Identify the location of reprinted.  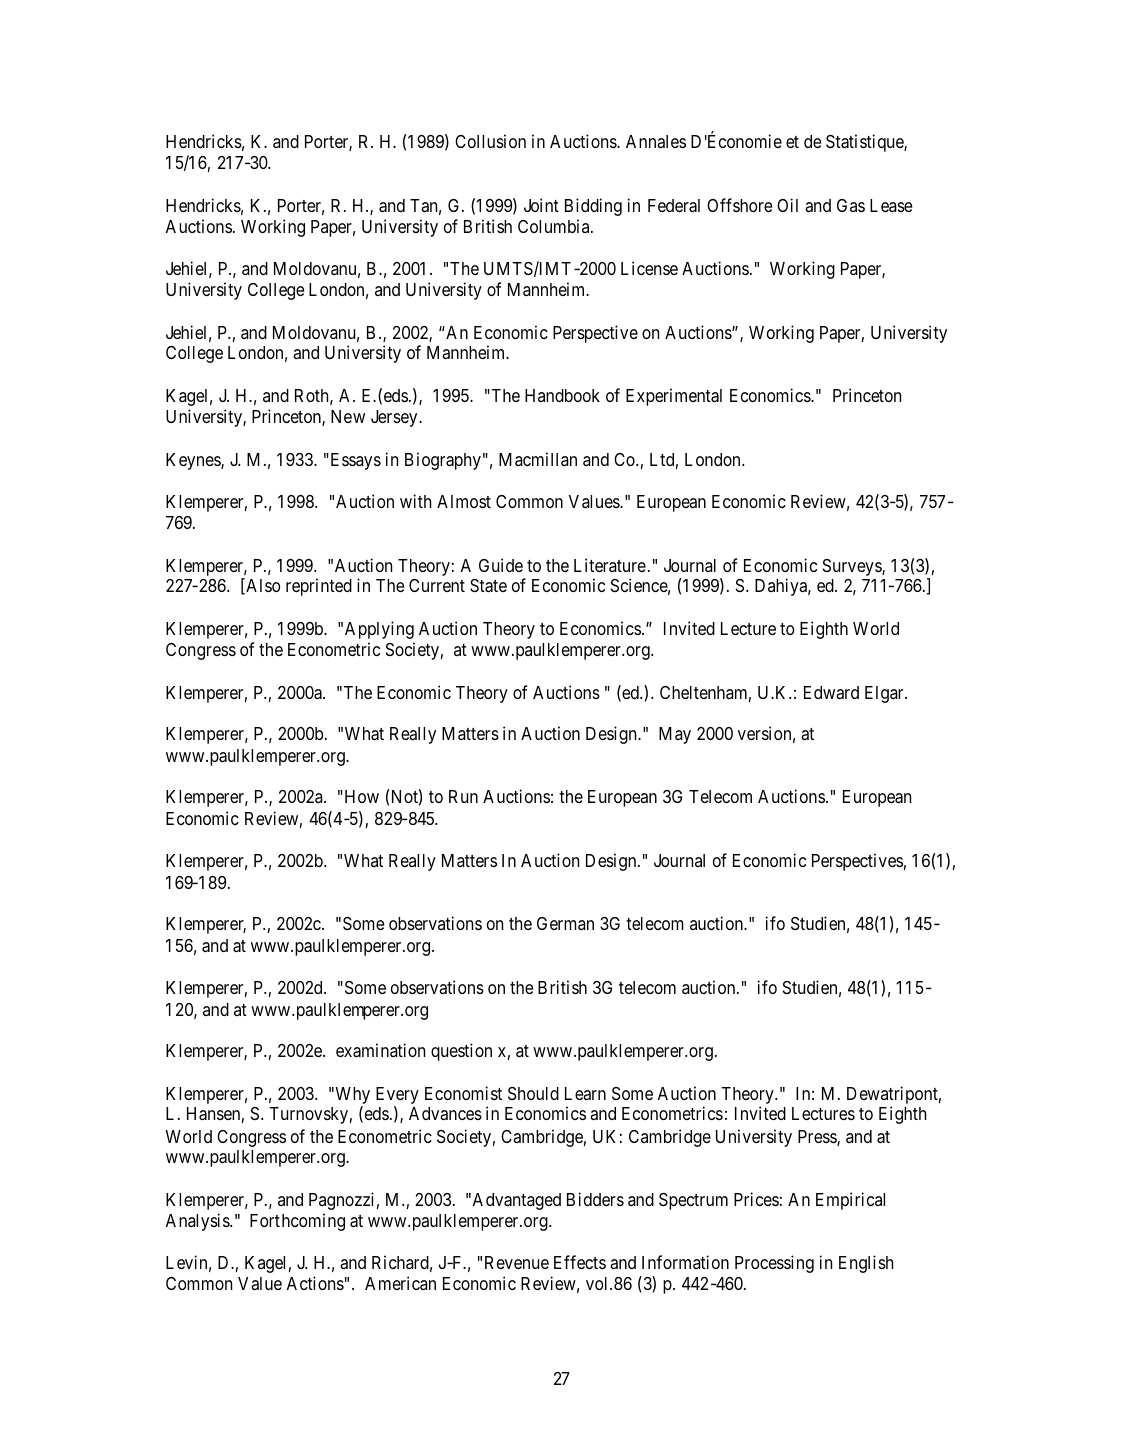
(319, 587).
